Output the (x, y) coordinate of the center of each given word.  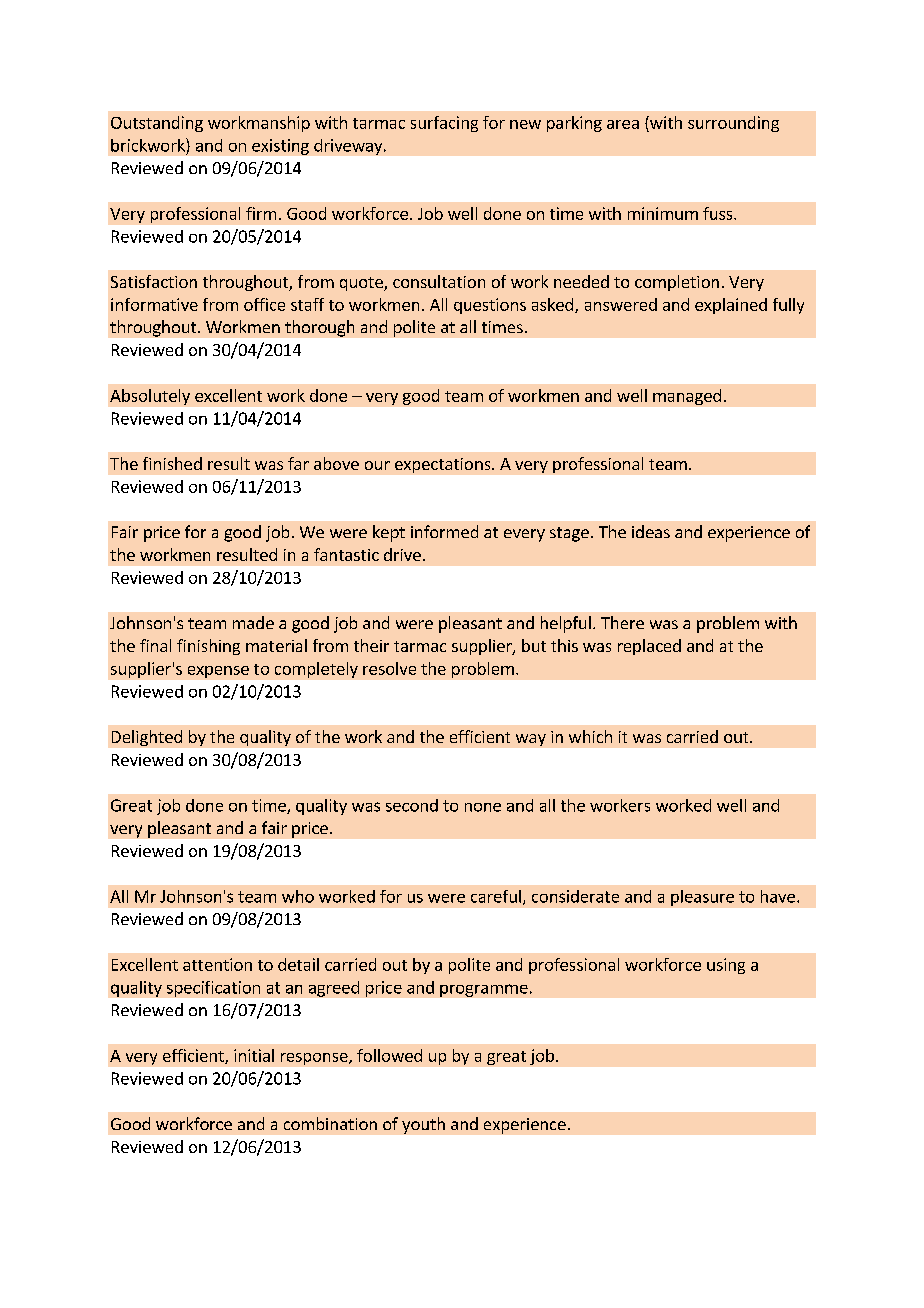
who (298, 896)
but (534, 645)
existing (280, 147)
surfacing (444, 124)
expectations (444, 465)
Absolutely (150, 397)
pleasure (702, 898)
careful (496, 896)
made (253, 622)
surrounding (733, 124)
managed (687, 397)
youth (423, 1125)
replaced (649, 647)
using (726, 966)
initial (254, 1055)
